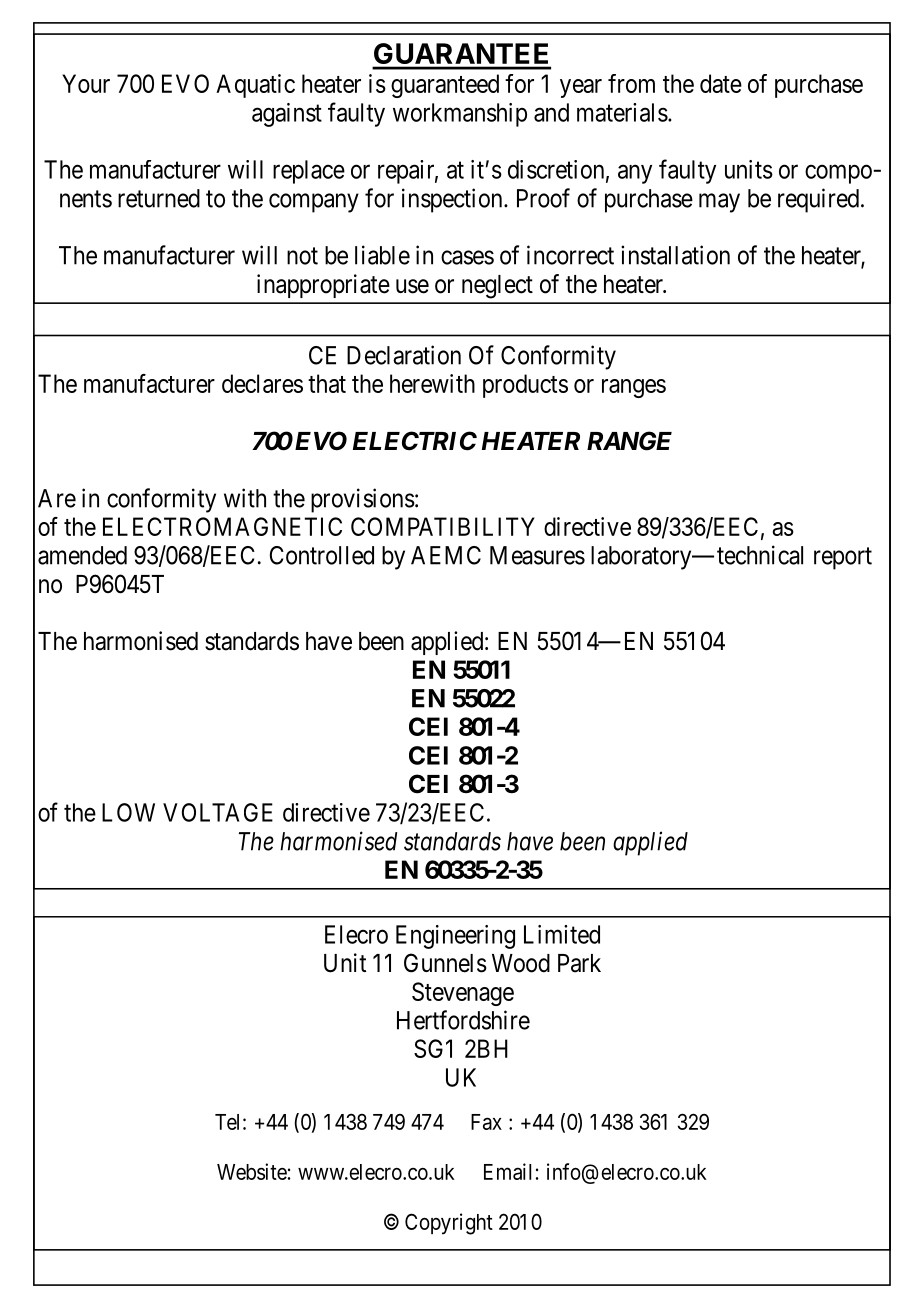 The width and height of the document is (924, 1308). Describe the element at coordinates (449, 1224) in the document. I see `Copyright` at that location.
